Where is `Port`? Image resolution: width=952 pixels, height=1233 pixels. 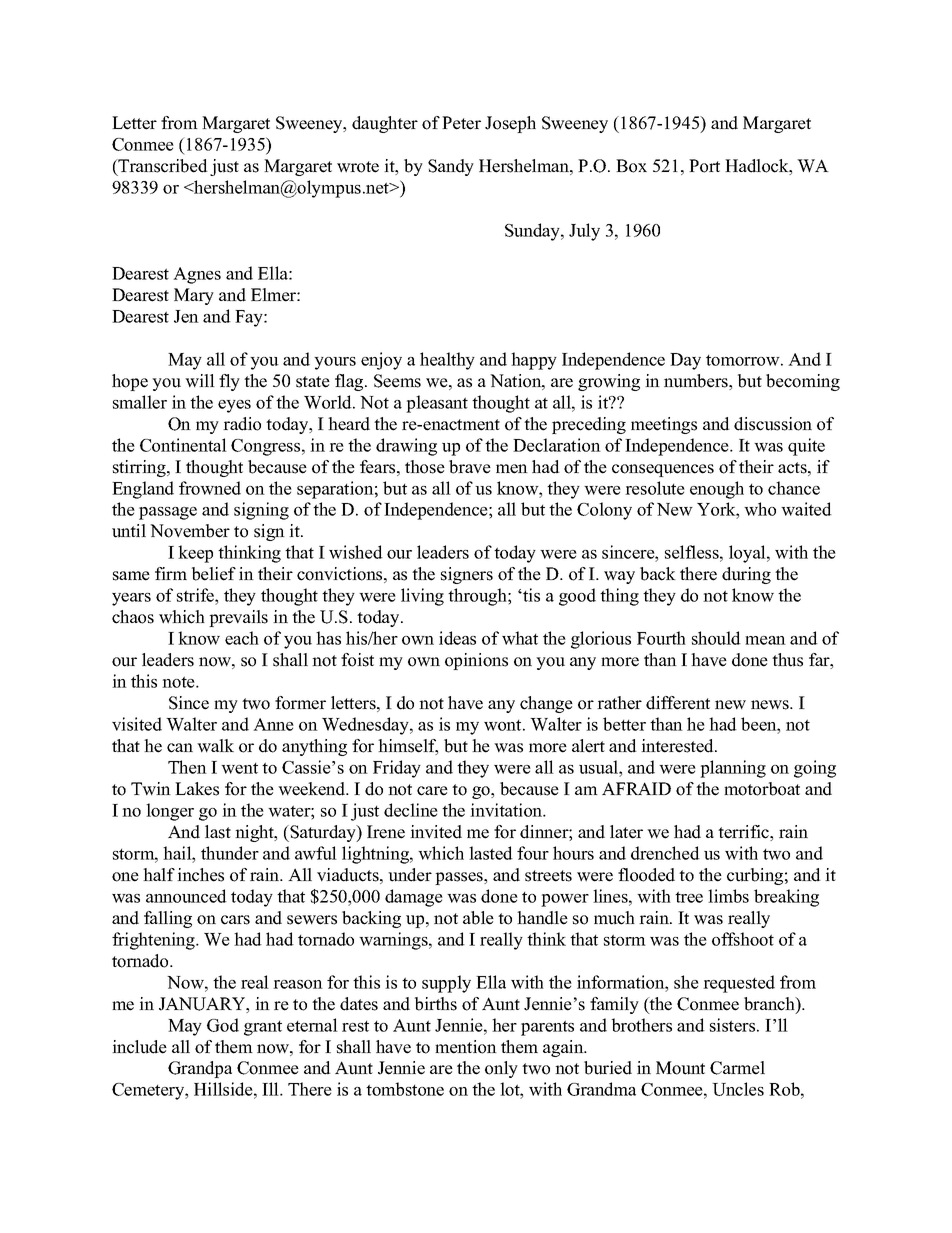 Port is located at coordinates (704, 166).
